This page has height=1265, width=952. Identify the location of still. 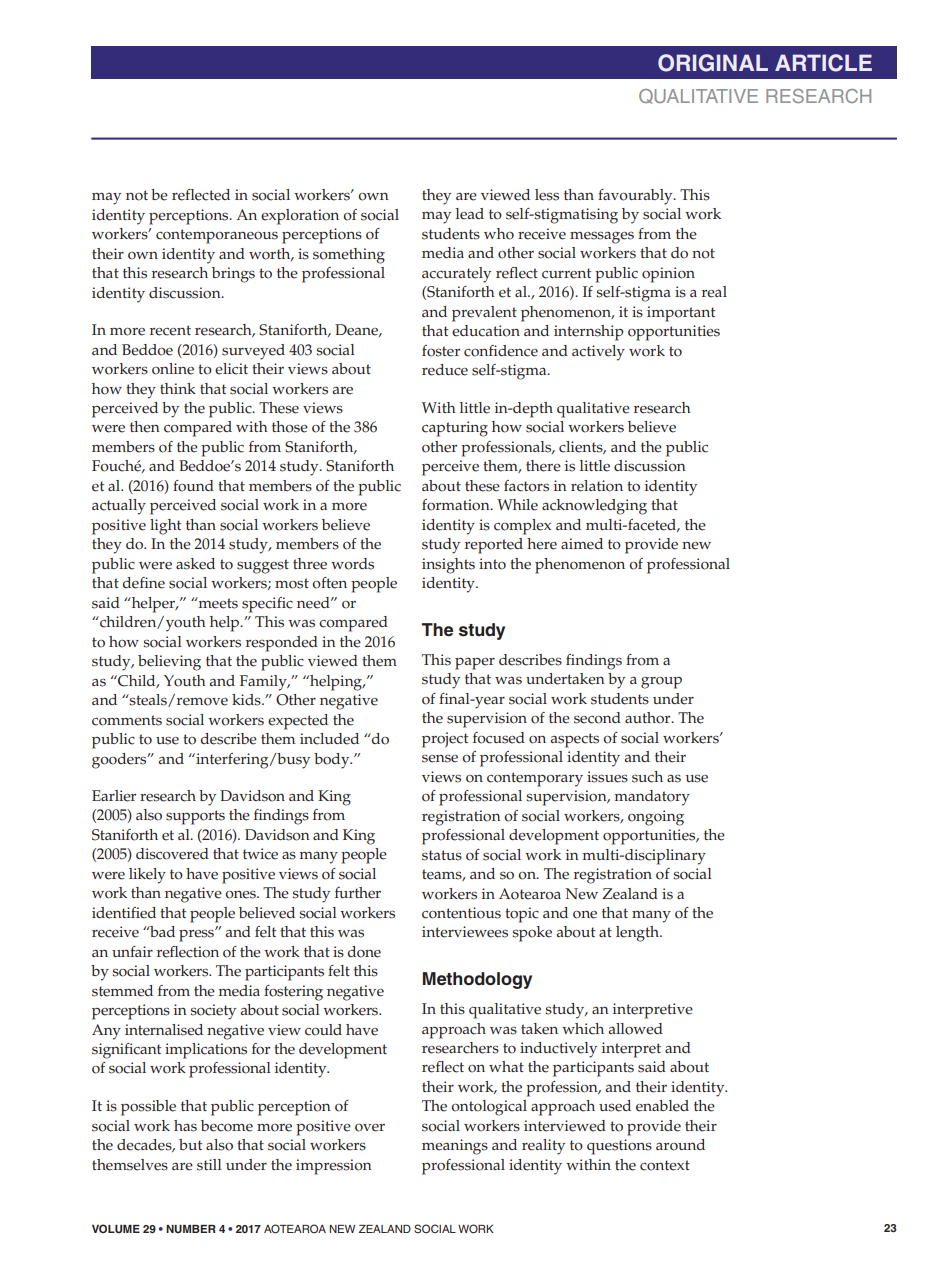
(209, 1165).
